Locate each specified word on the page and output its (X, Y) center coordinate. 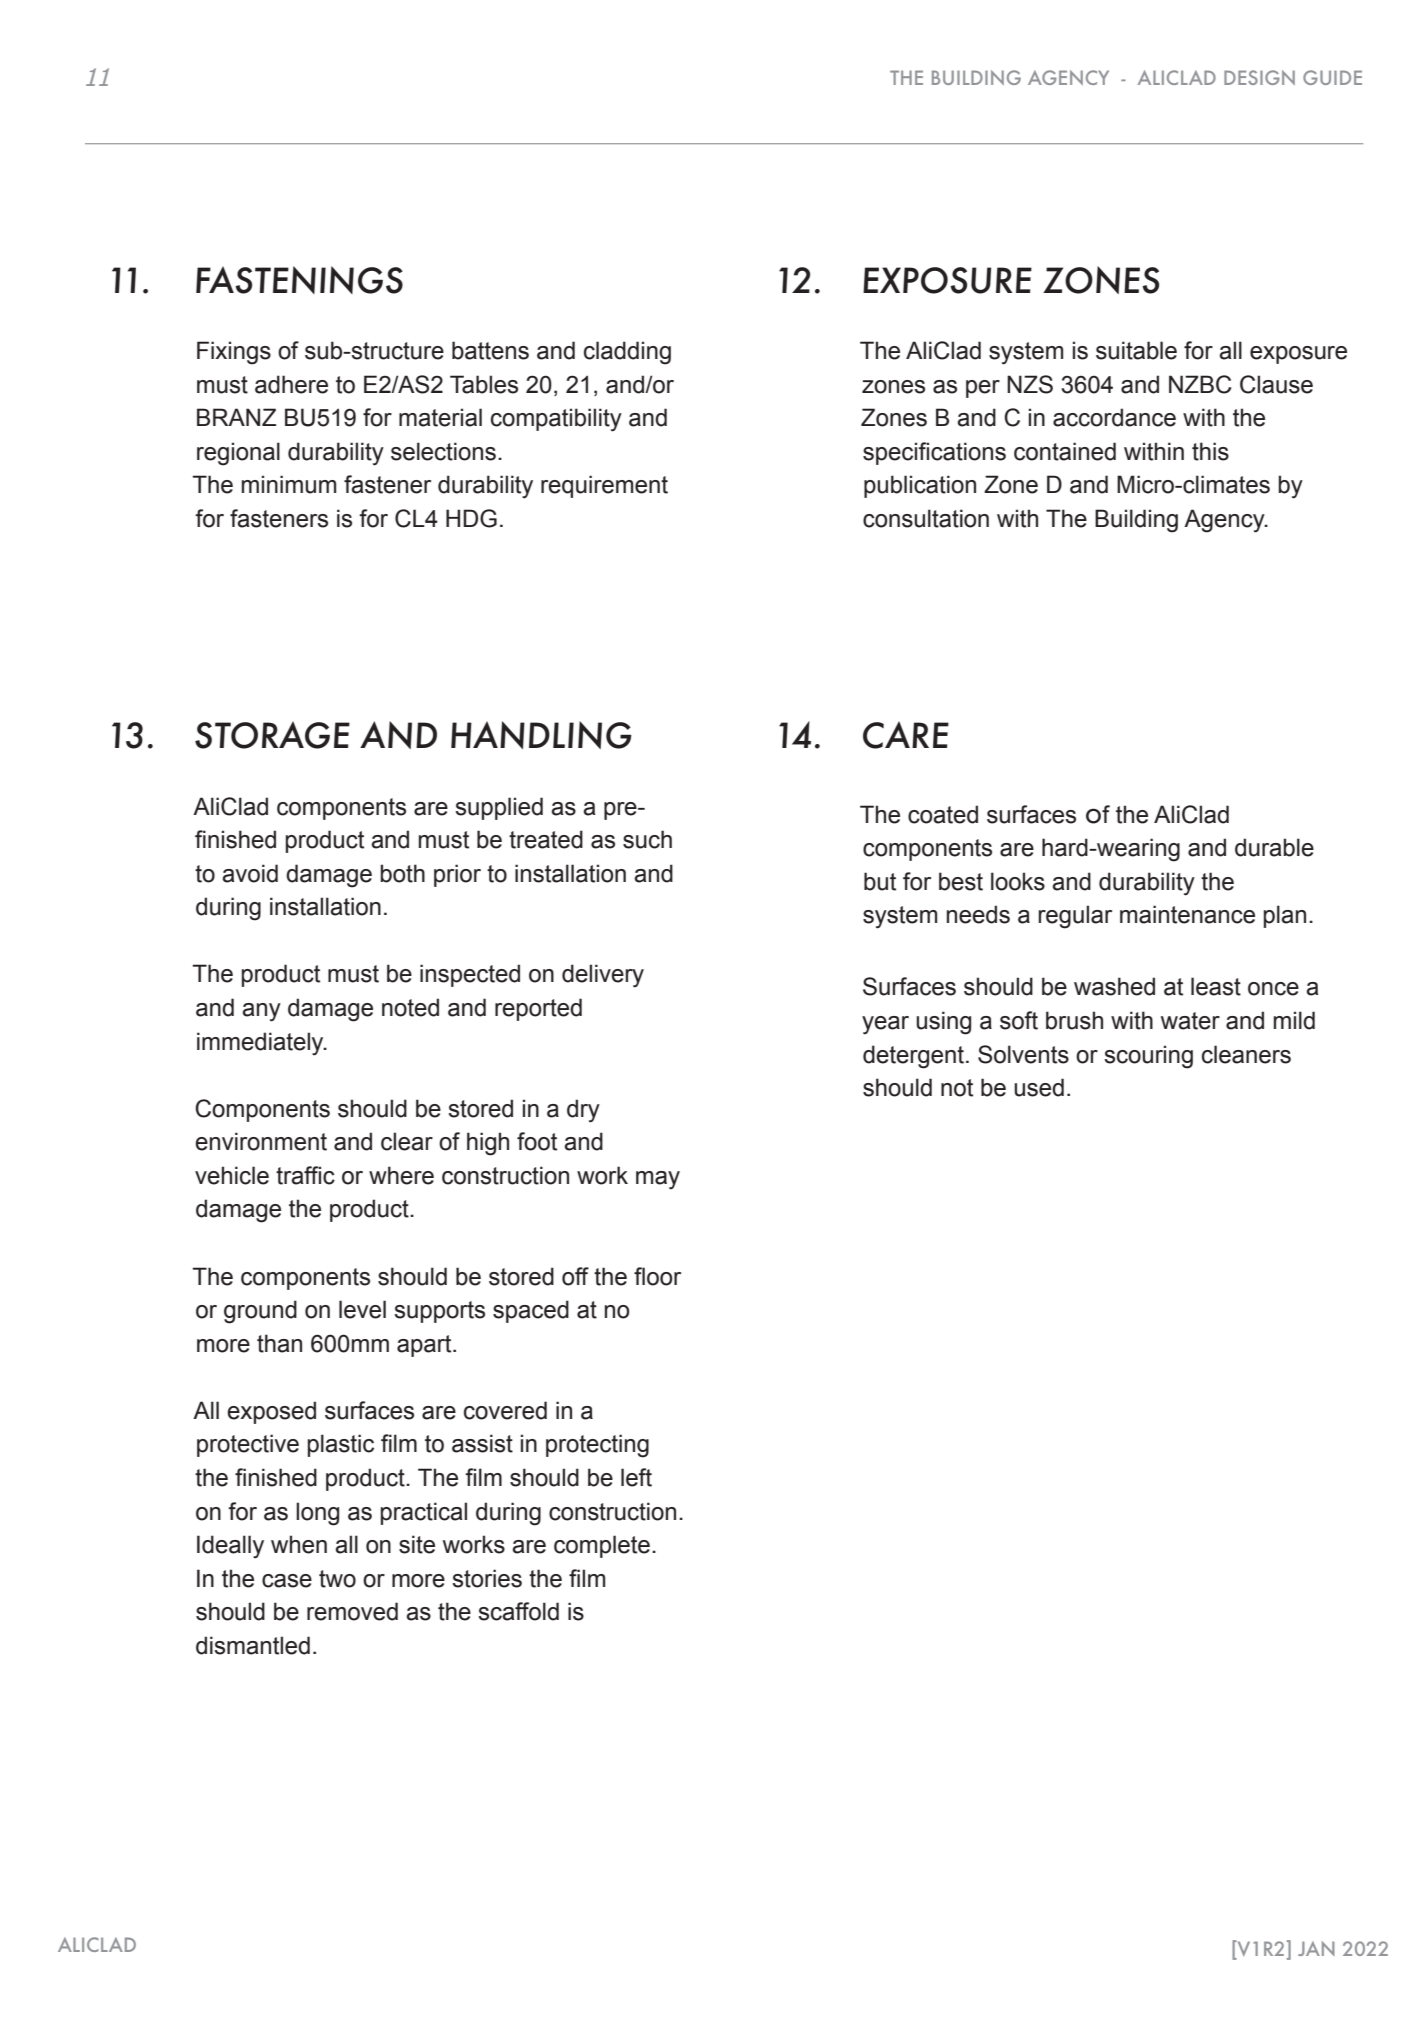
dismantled (253, 1645)
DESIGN (1259, 77)
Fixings (234, 353)
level (362, 1309)
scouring (1148, 1057)
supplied (499, 808)
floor (657, 1276)
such (647, 839)
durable (1274, 847)
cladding (627, 353)
